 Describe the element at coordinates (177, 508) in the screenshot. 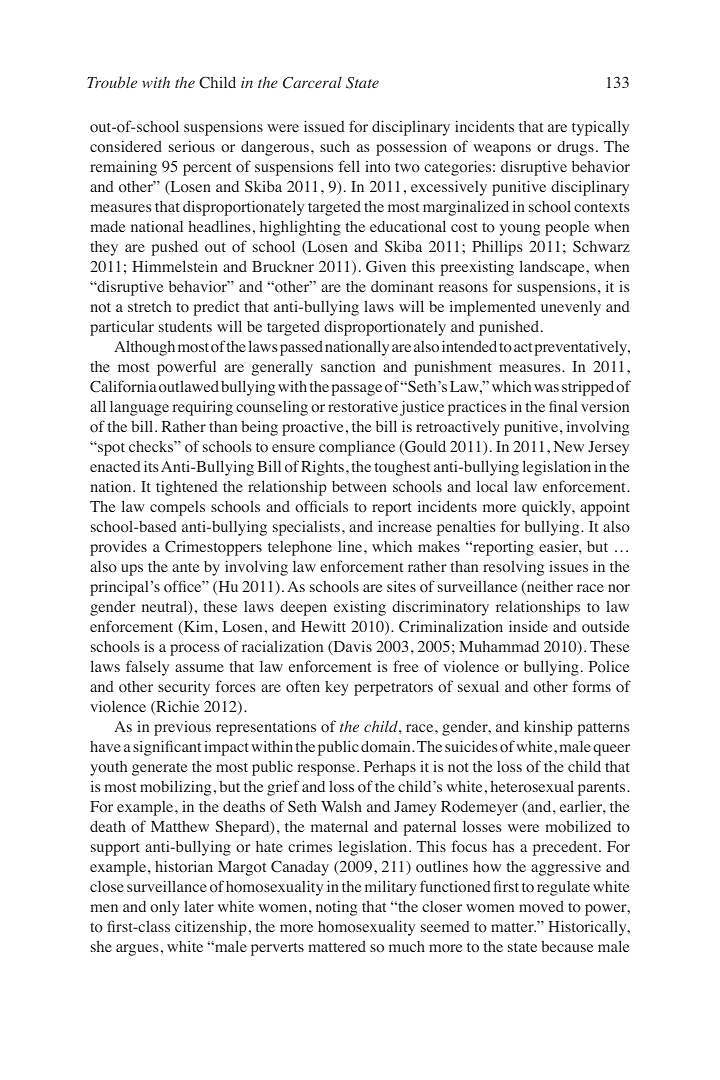

I see `compels` at that location.
